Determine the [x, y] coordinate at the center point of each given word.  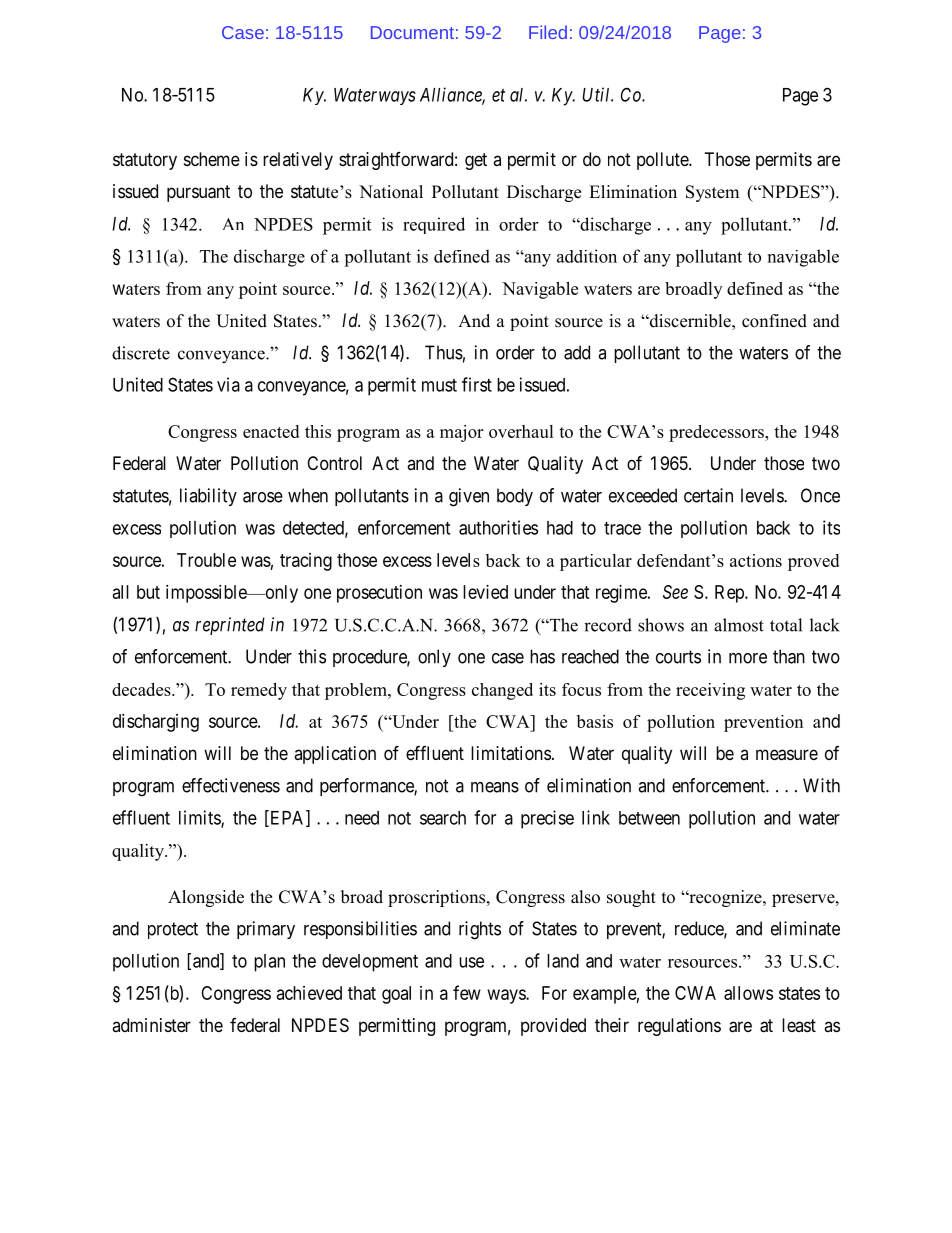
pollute [663, 161]
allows [748, 993]
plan [269, 963]
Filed [548, 32]
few [467, 992]
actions [756, 560]
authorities [498, 527]
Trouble [206, 560]
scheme [212, 159]
